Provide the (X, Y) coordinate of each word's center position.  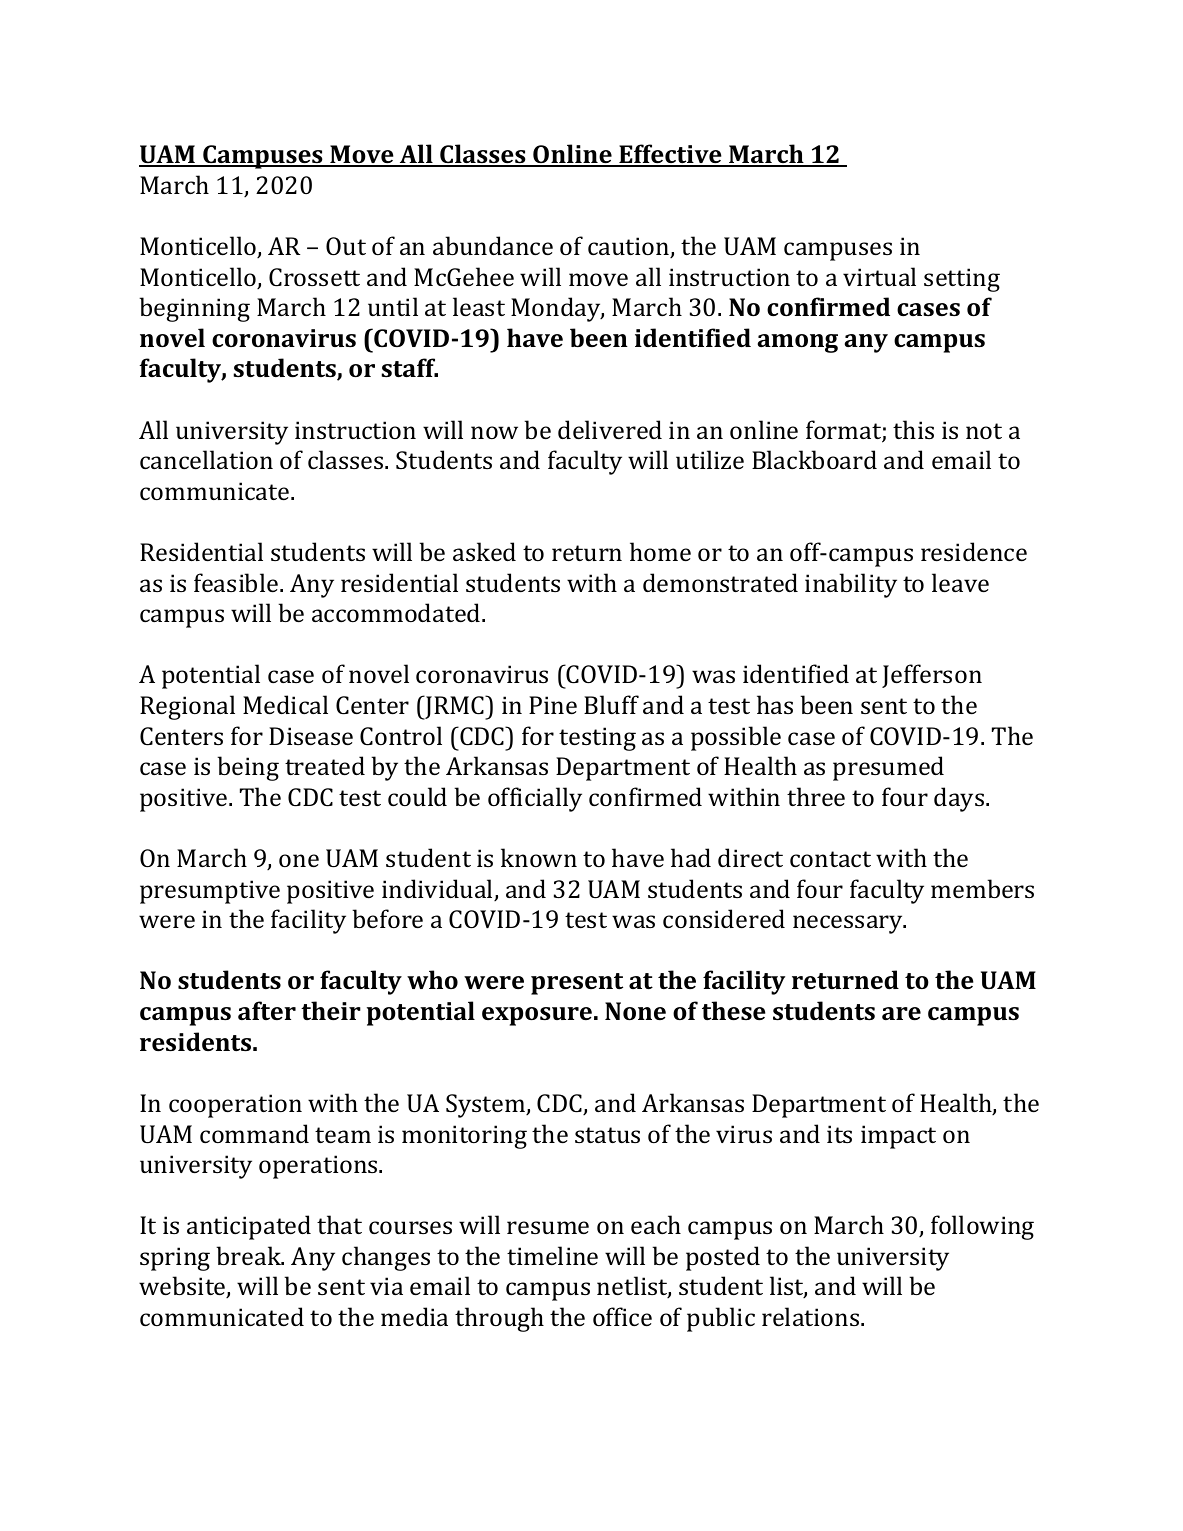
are (901, 1013)
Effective (670, 155)
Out (346, 246)
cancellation (206, 459)
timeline (552, 1255)
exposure (537, 1016)
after (267, 1010)
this (913, 429)
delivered (610, 429)
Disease (311, 736)
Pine (553, 705)
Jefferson (932, 676)
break (249, 1255)
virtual (879, 276)
